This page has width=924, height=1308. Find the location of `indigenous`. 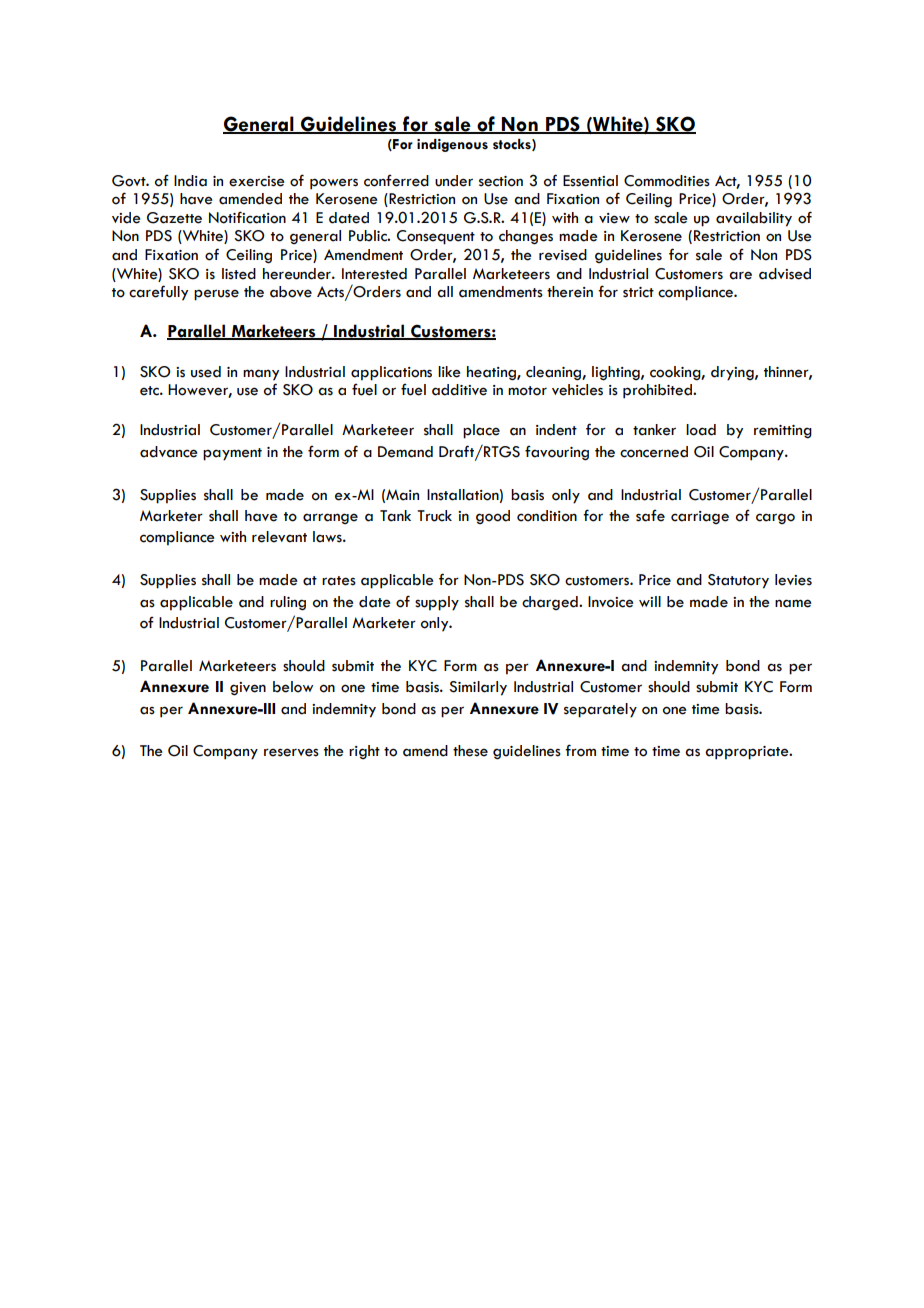

indigenous is located at coordinates (452, 145).
